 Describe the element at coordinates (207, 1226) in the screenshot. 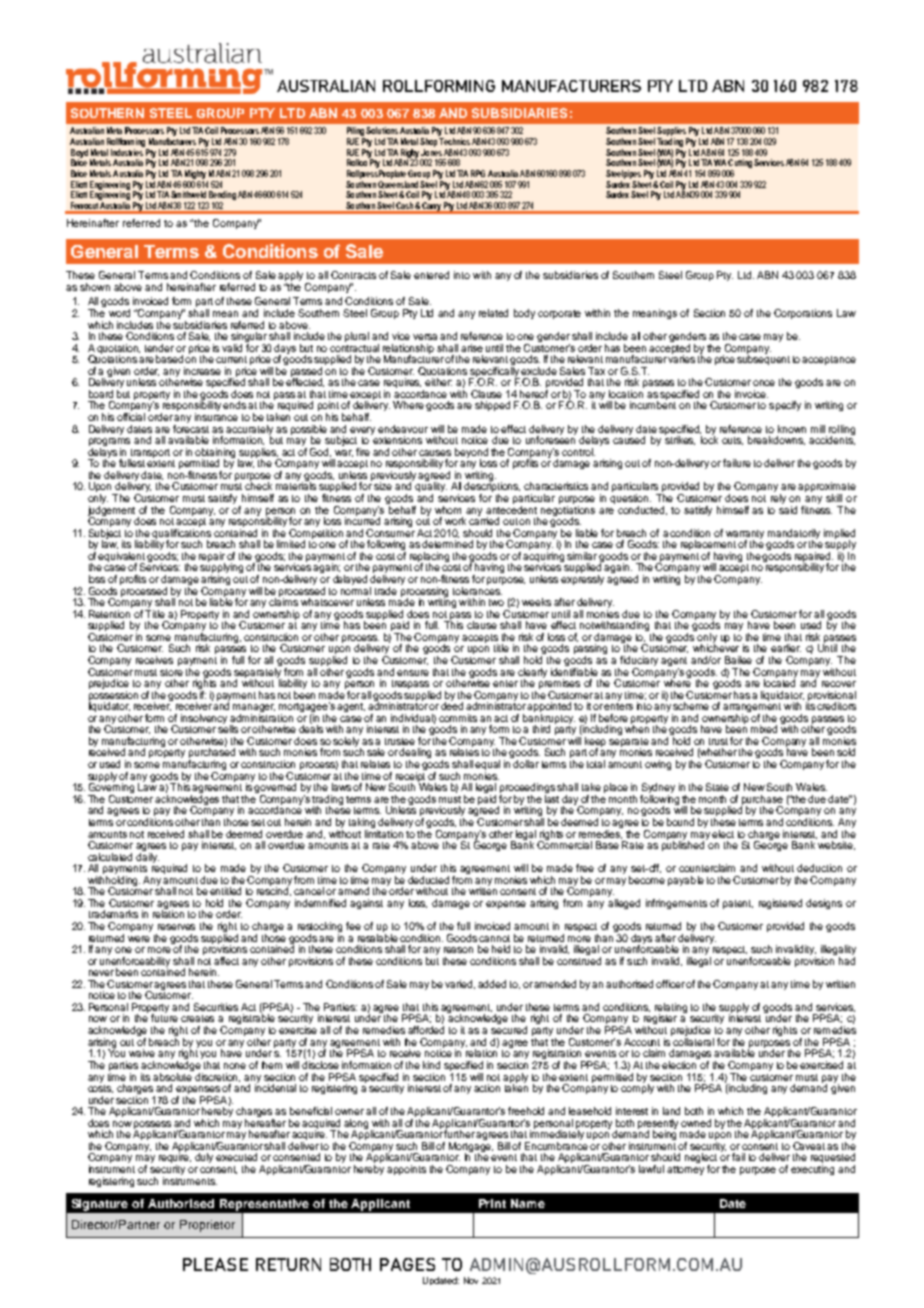

I see `Proprietor` at that location.
